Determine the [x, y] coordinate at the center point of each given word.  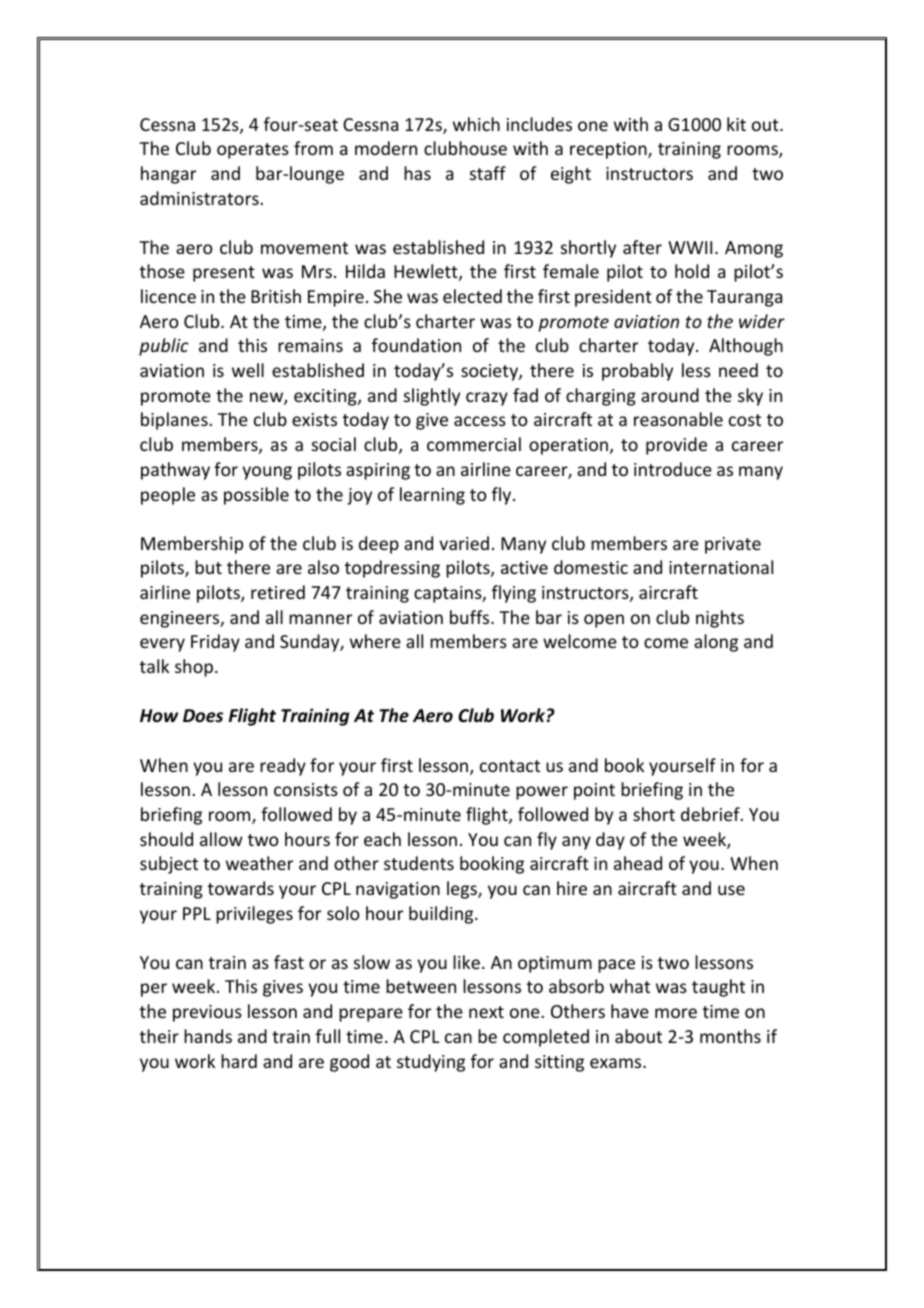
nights [720, 619]
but [208, 567]
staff [488, 173]
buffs [471, 617]
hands [208, 1036]
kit [736, 124]
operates [253, 151]
